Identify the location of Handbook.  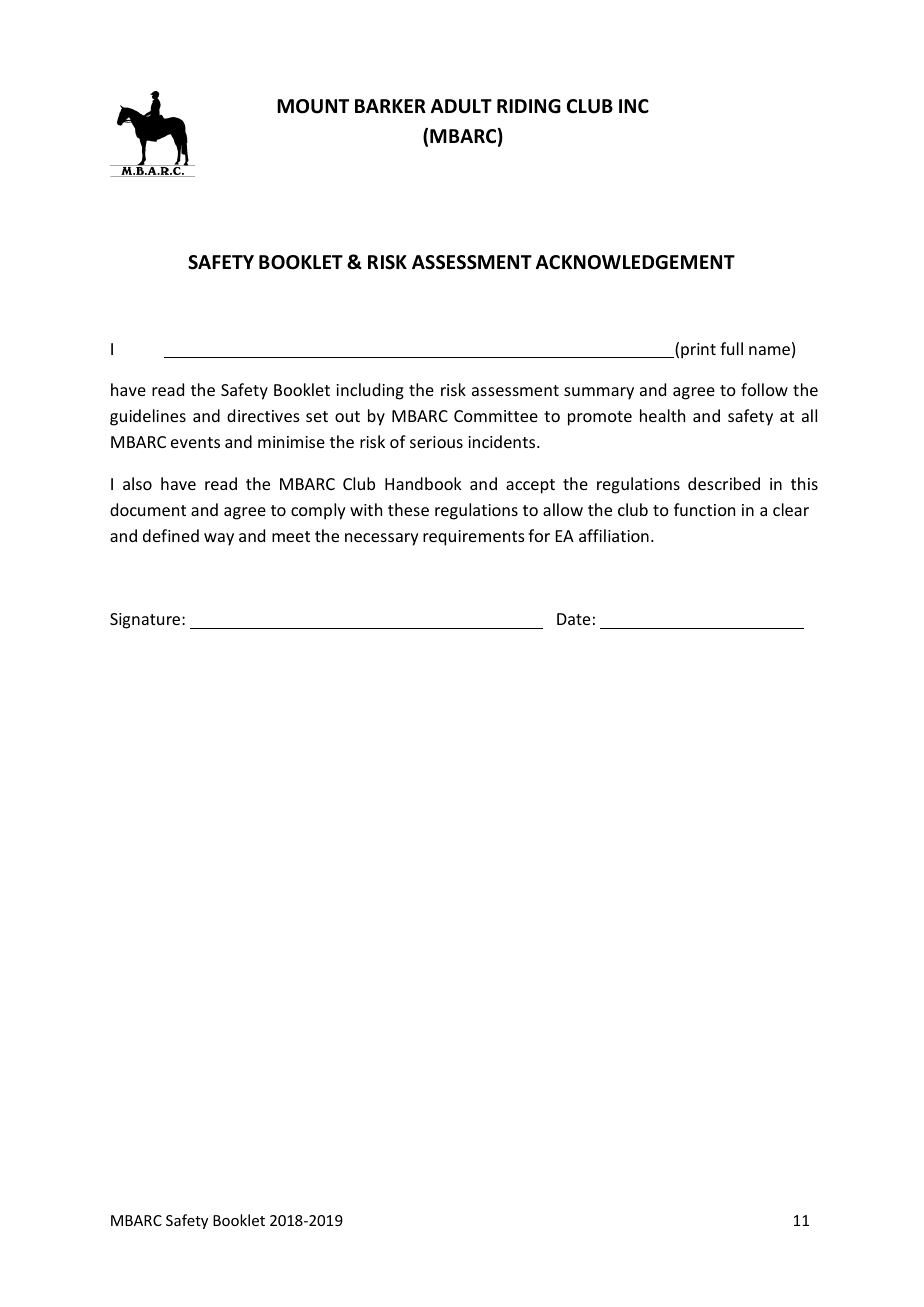
(423, 483).
